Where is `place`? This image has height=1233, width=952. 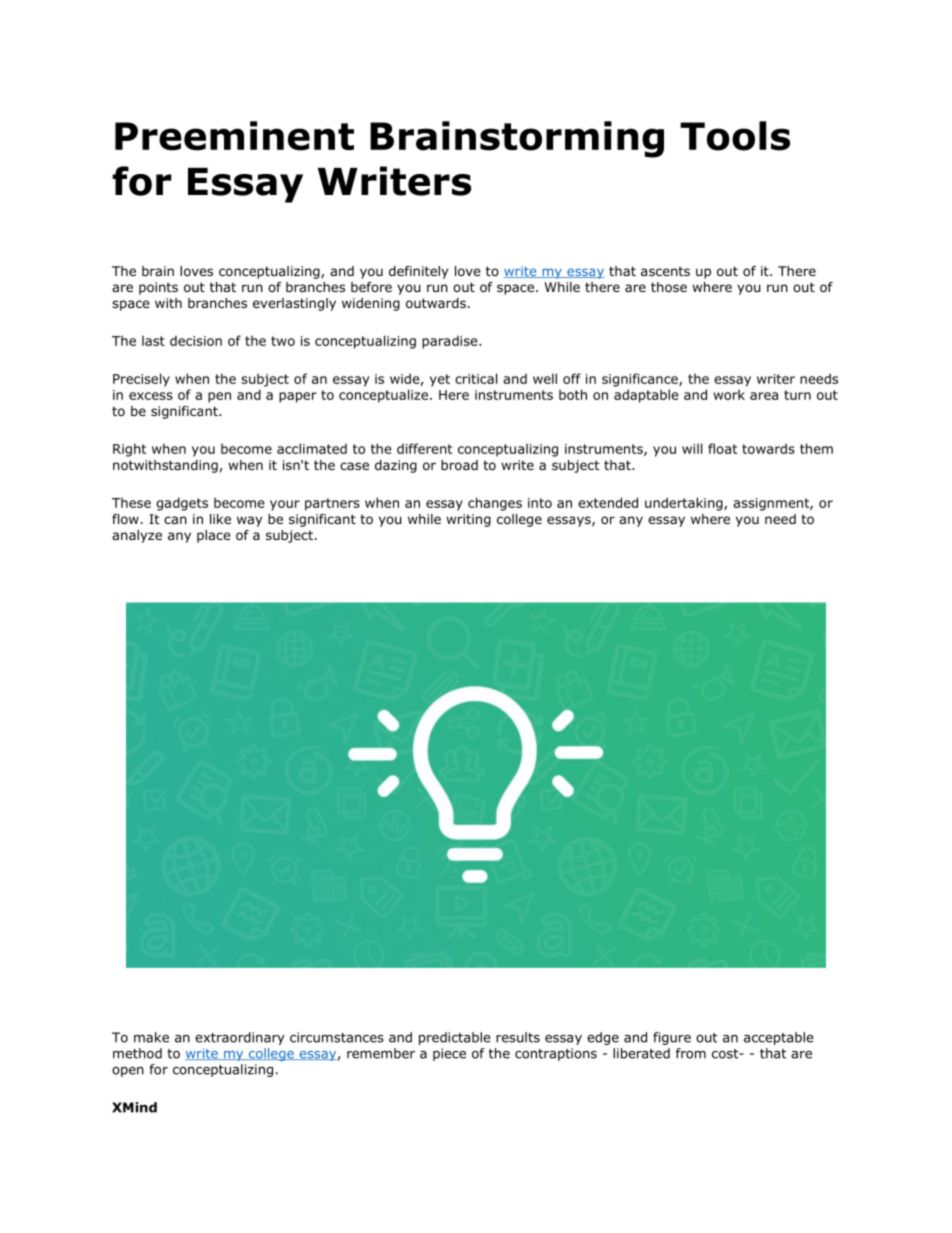 place is located at coordinates (214, 536).
